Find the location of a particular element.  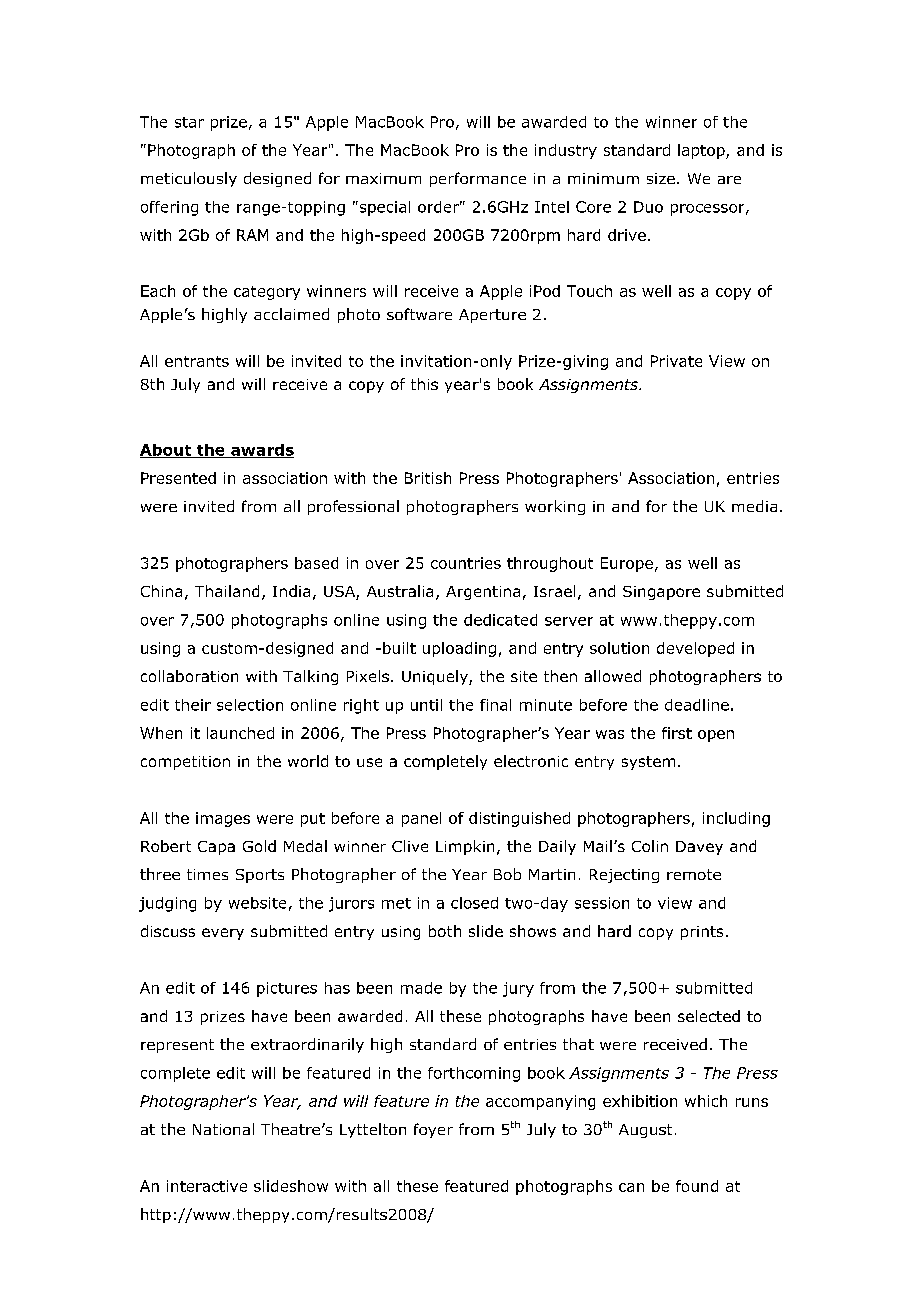

launched is located at coordinates (240, 733).
